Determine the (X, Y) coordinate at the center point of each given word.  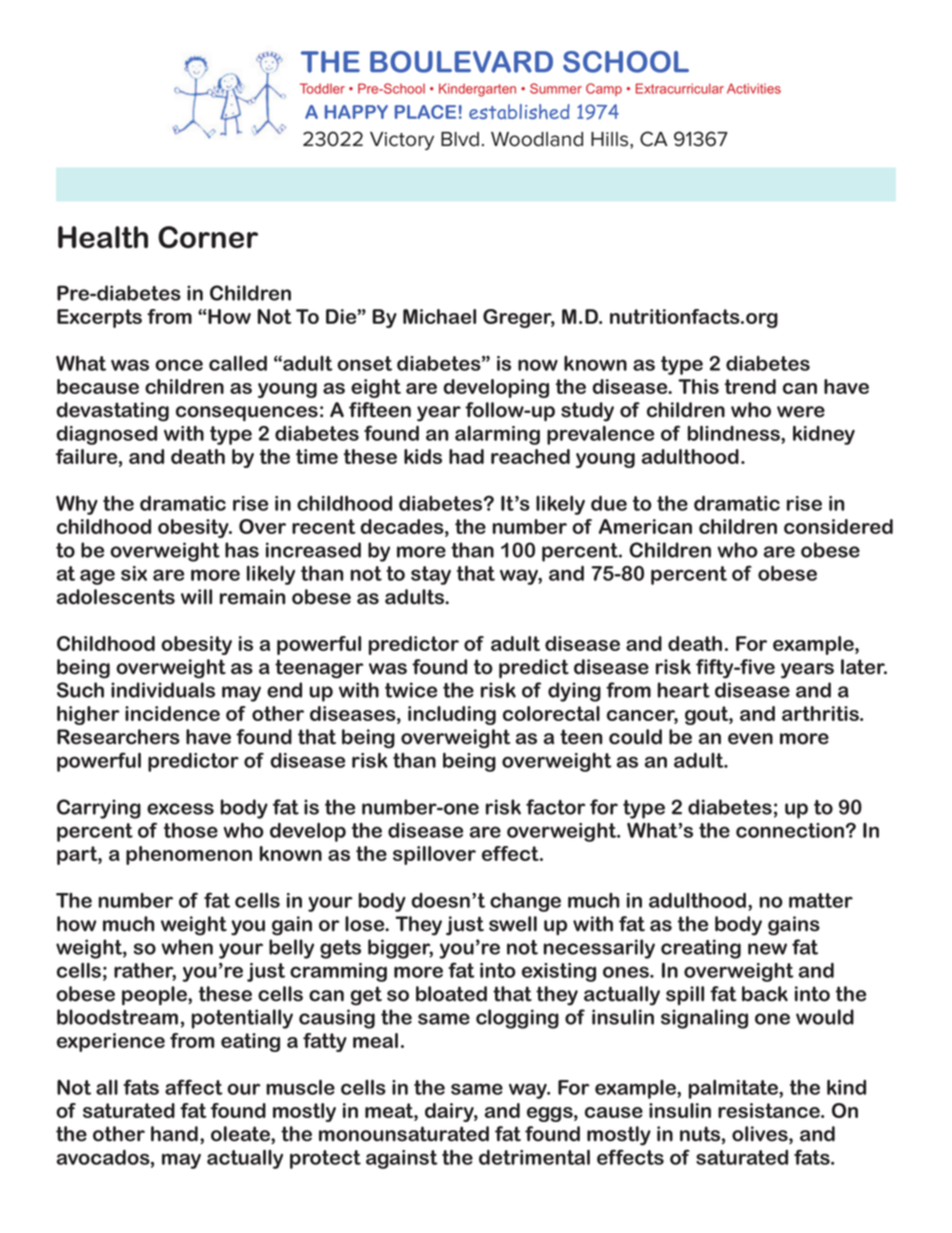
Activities (754, 88)
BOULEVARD (461, 62)
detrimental (534, 1157)
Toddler (322, 88)
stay (431, 575)
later (864, 667)
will (196, 597)
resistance (770, 1110)
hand (174, 1134)
